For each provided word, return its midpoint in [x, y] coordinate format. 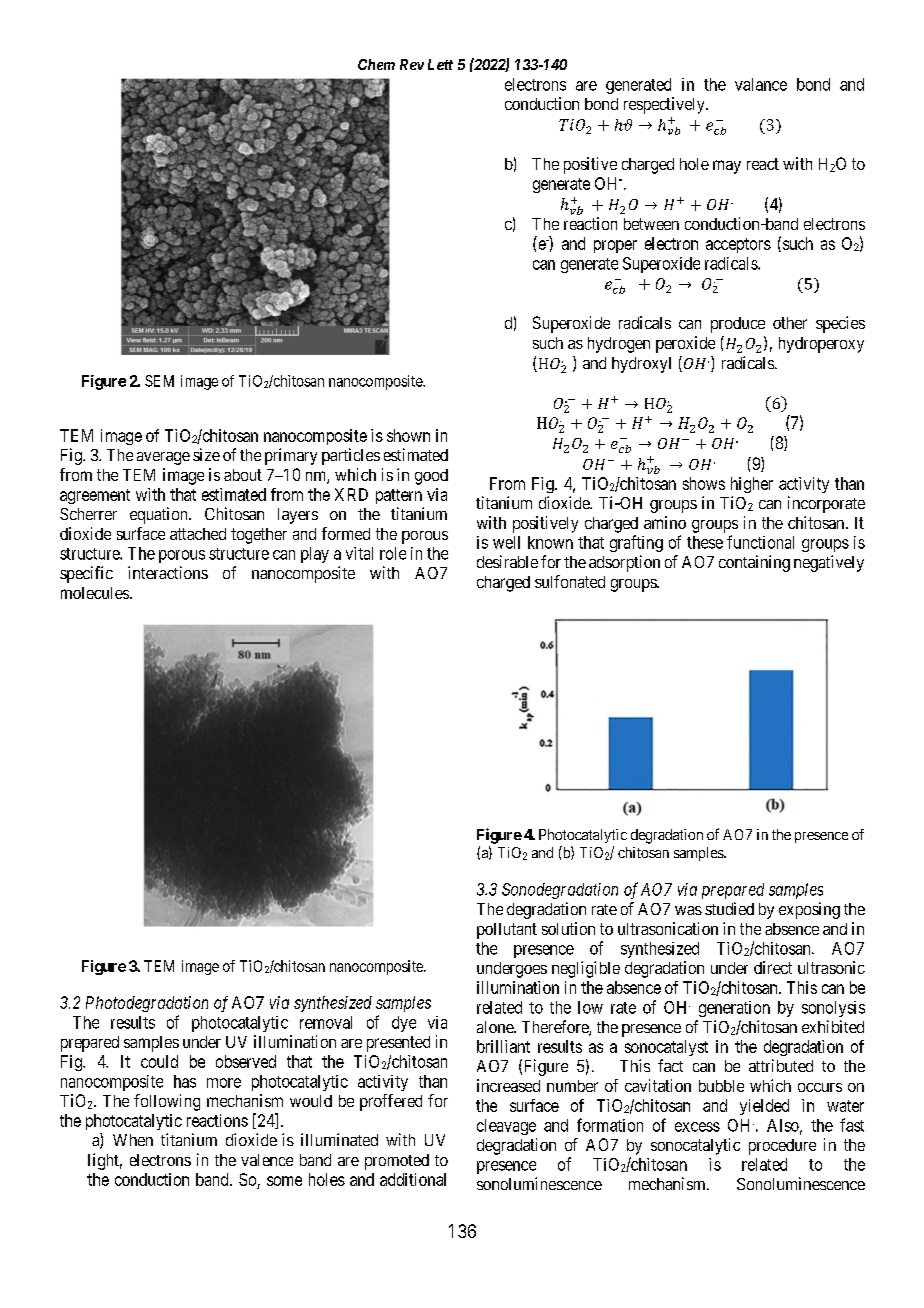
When [133, 1140]
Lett [440, 64]
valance [761, 84]
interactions [168, 572]
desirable [507, 561]
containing [754, 563]
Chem [376, 64]
